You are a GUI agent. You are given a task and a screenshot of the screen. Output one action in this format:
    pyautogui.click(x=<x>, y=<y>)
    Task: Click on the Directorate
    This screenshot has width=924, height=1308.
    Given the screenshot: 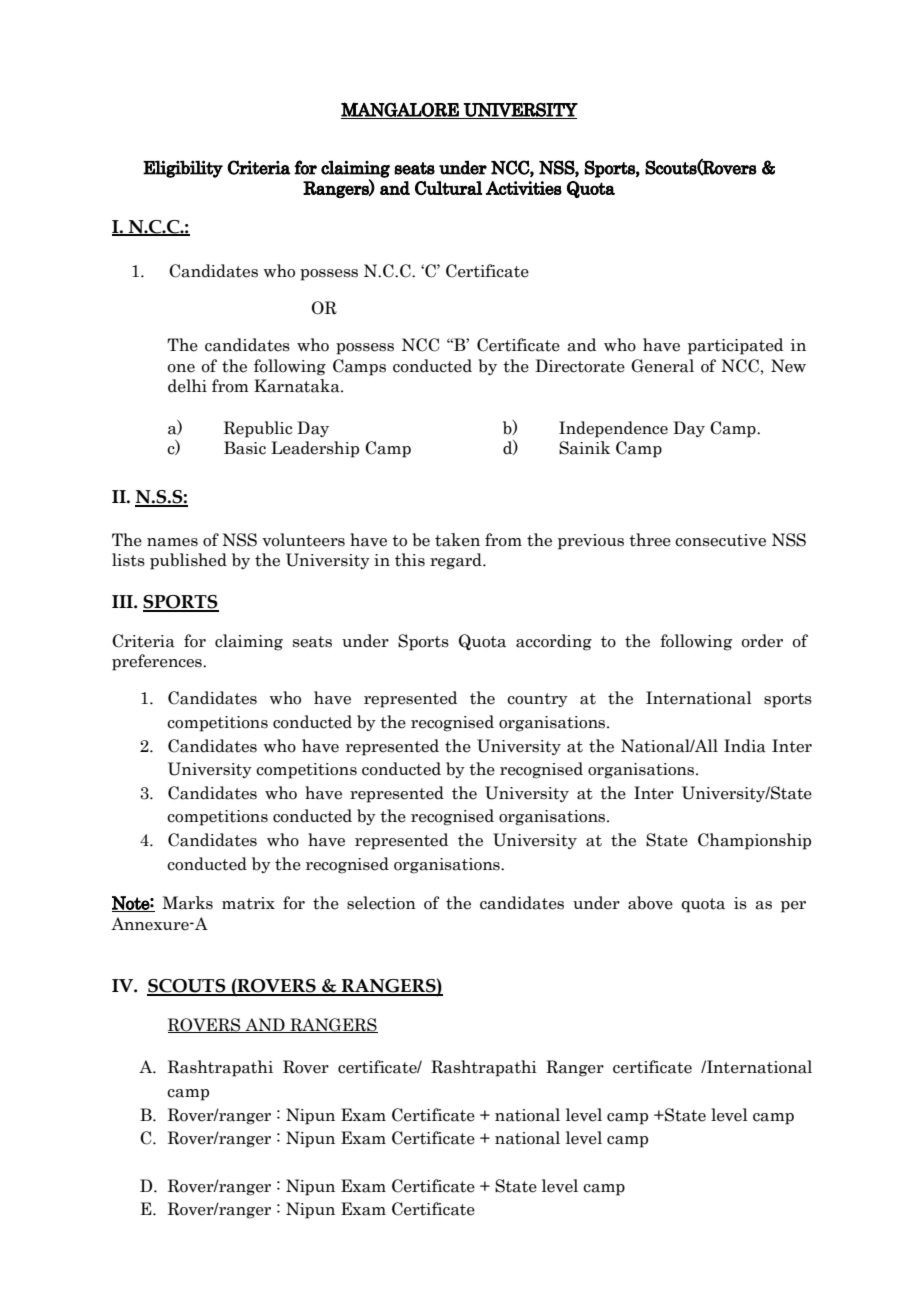 What is the action you would take?
    pyautogui.click(x=580, y=366)
